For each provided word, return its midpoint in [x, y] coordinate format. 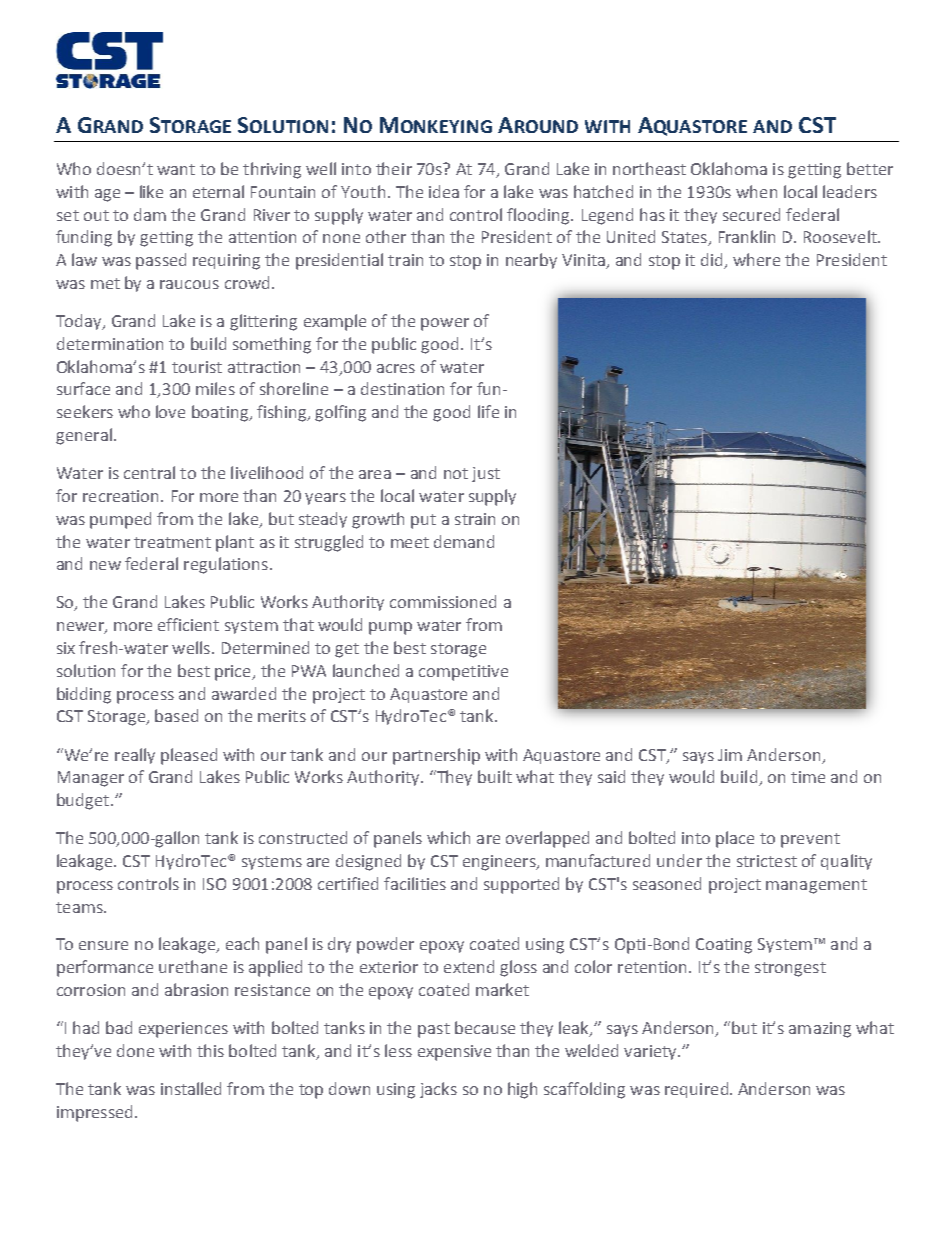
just [486, 474]
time [808, 777]
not [456, 473]
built [495, 776]
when [756, 191]
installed [191, 1088]
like [151, 191]
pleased [189, 756]
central [149, 472]
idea [444, 191]
